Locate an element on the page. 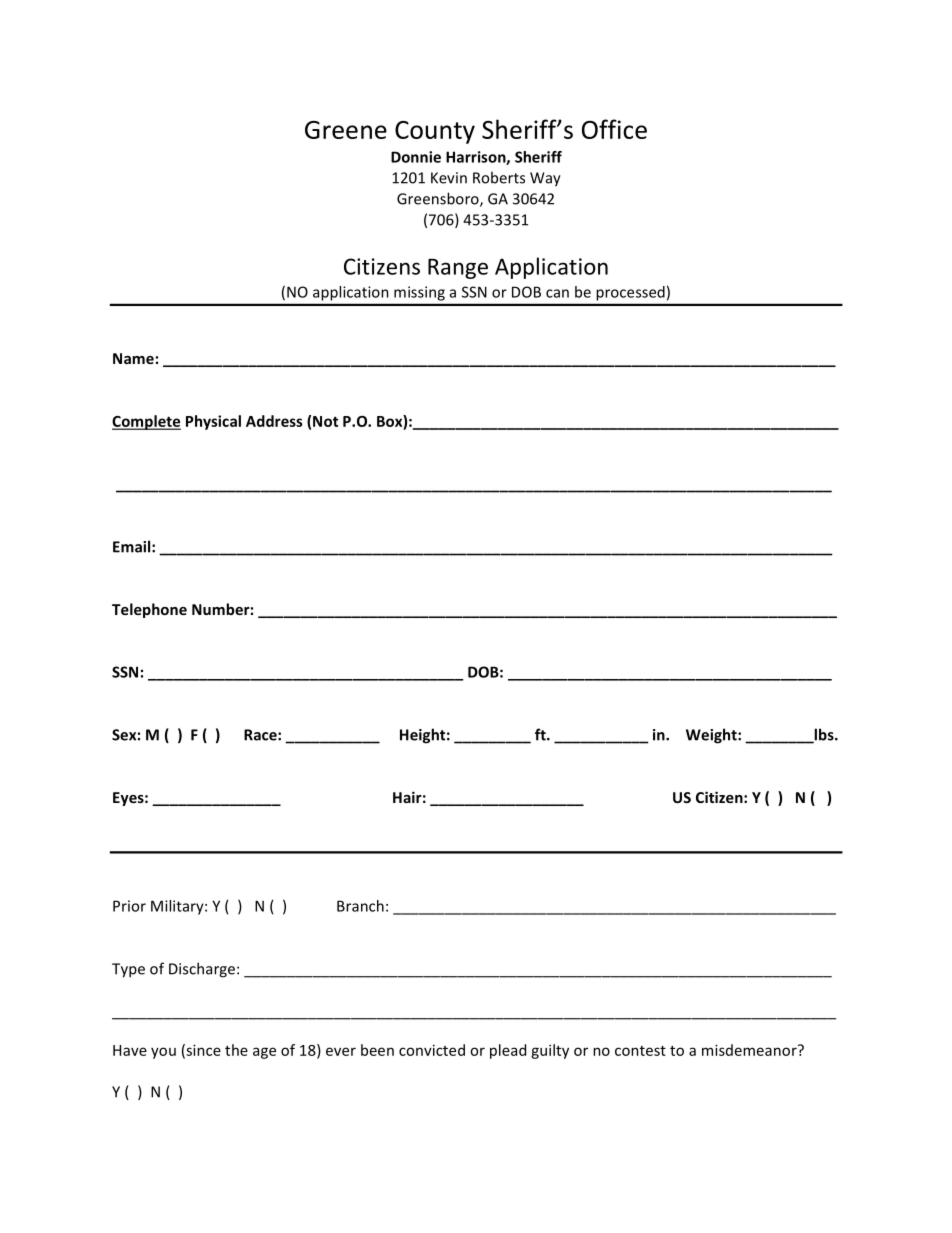 The height and width of the page is (1233, 952). Telephone is located at coordinates (149, 610).
